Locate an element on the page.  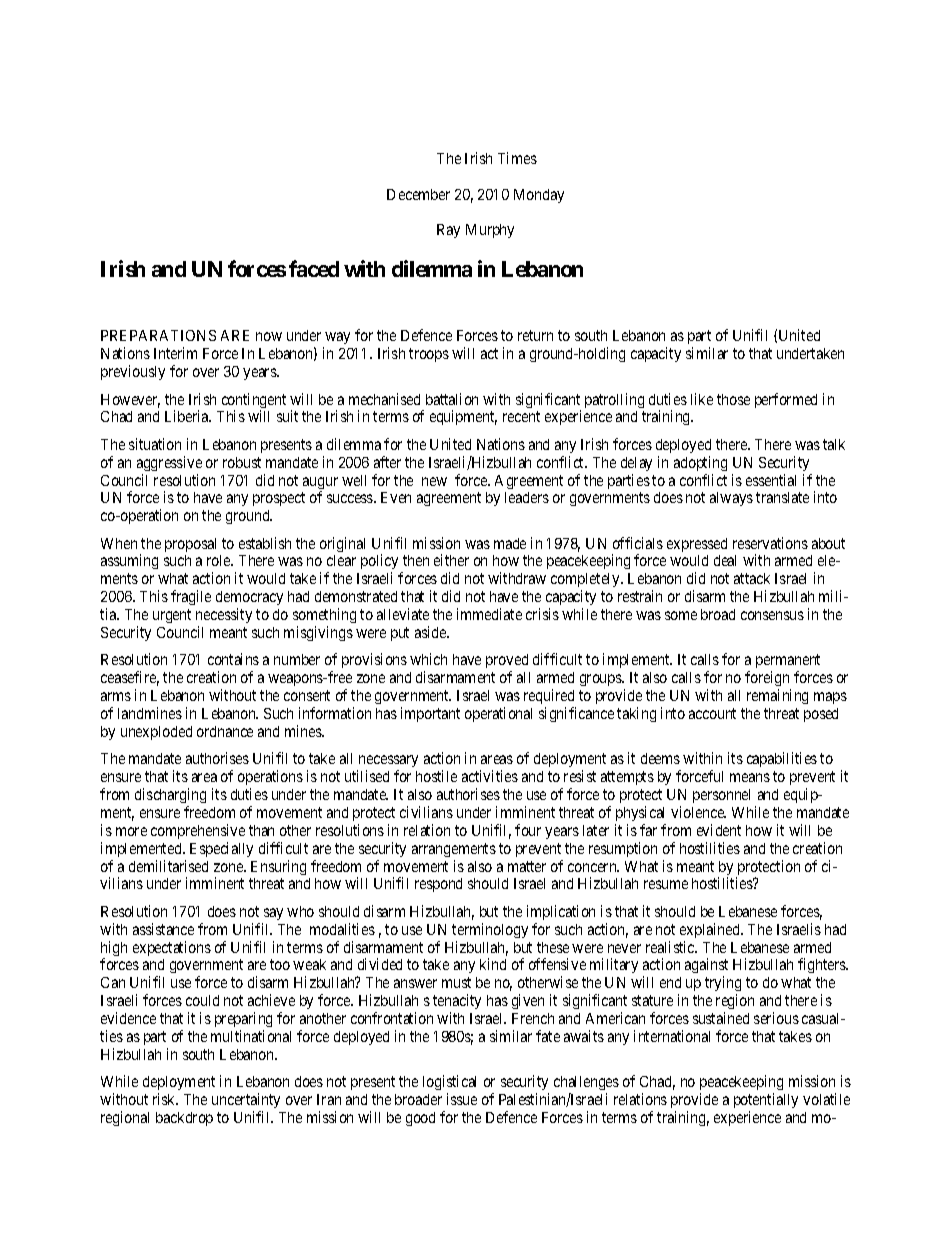
December is located at coordinates (418, 194).
